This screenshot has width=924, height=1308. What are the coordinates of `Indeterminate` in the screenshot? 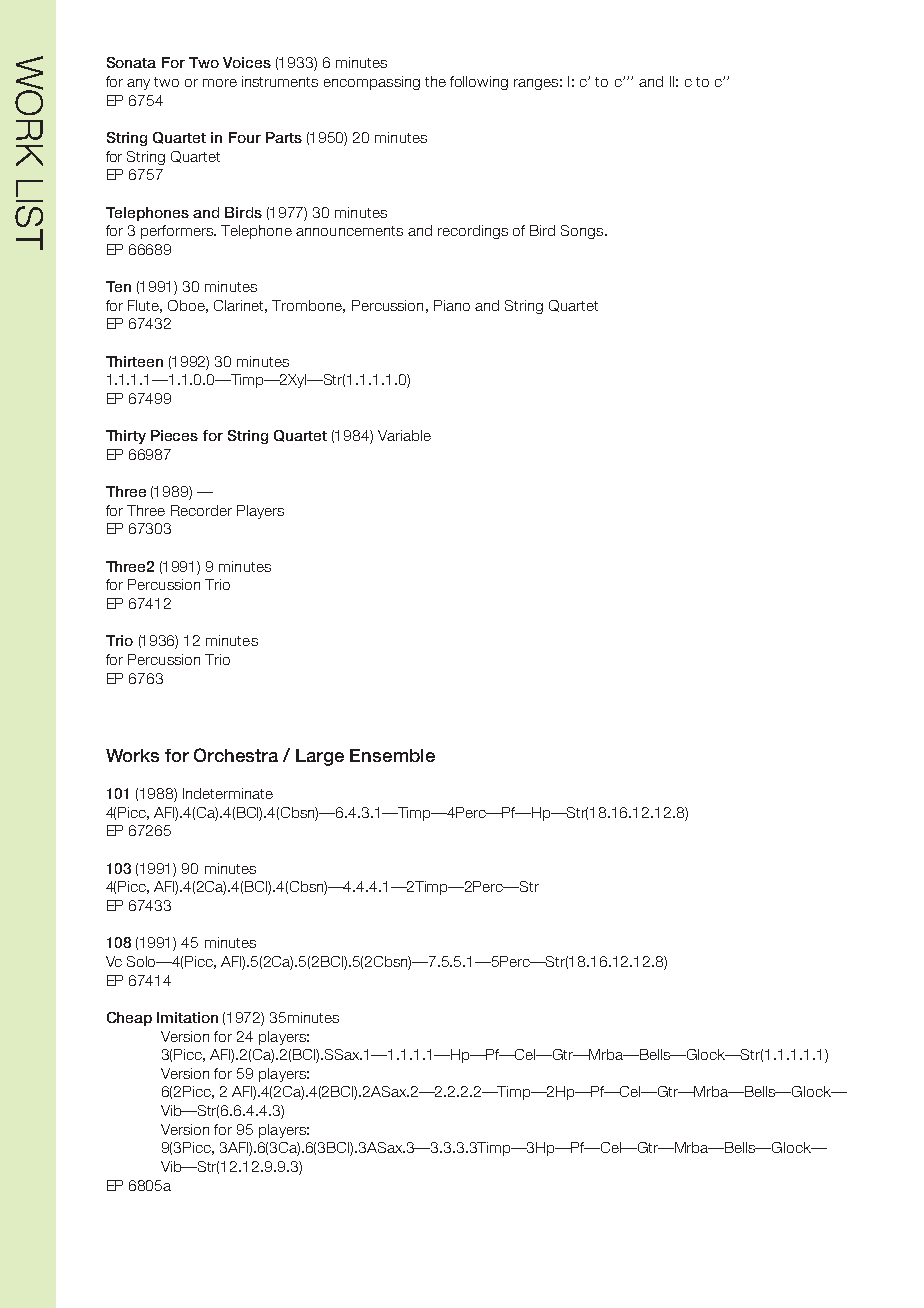 It's located at (228, 793).
